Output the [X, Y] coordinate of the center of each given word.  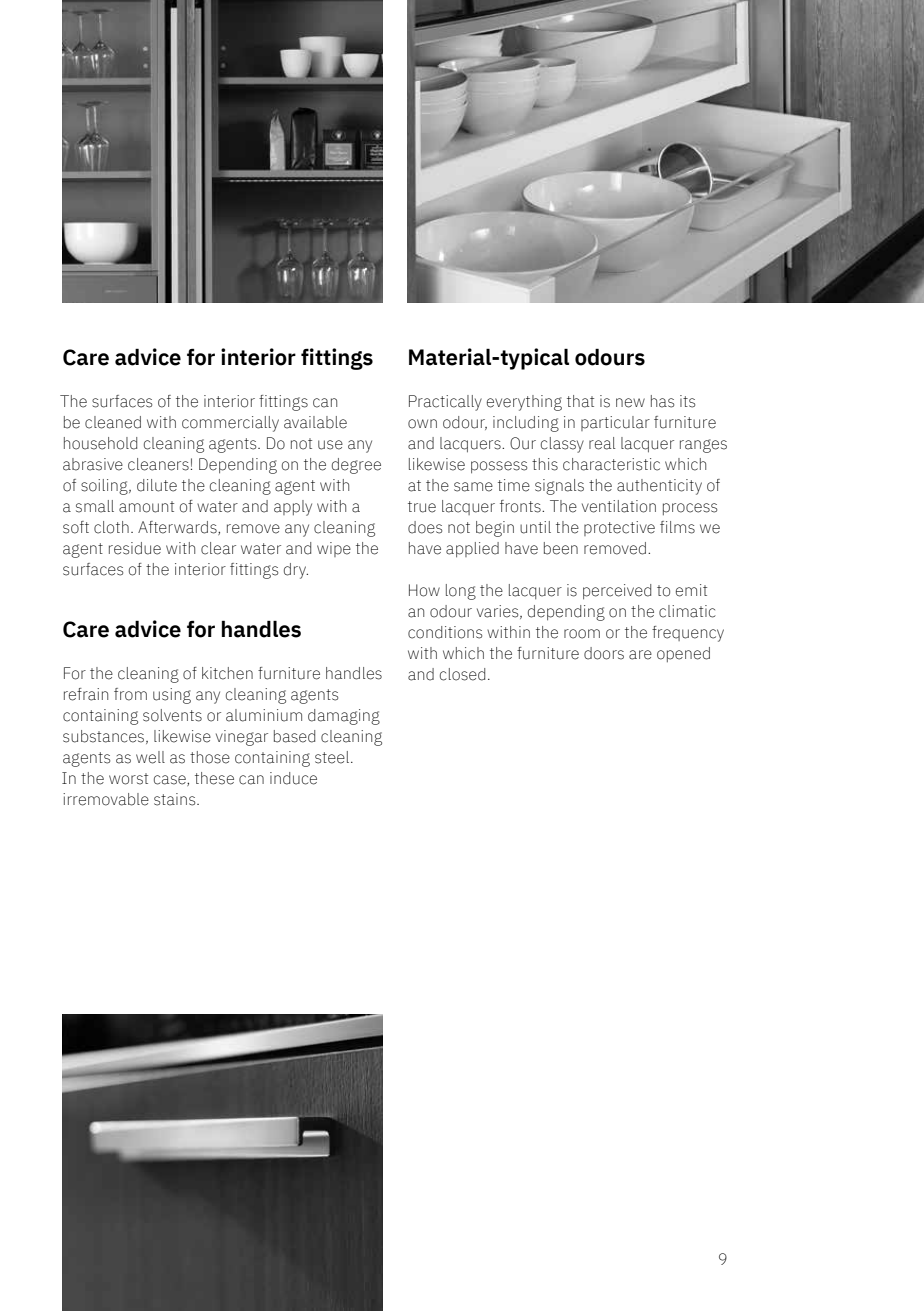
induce [293, 778]
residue [135, 548]
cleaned [113, 422]
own [422, 424]
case [171, 780]
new [630, 403]
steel [332, 757]
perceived [617, 592]
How [424, 590]
